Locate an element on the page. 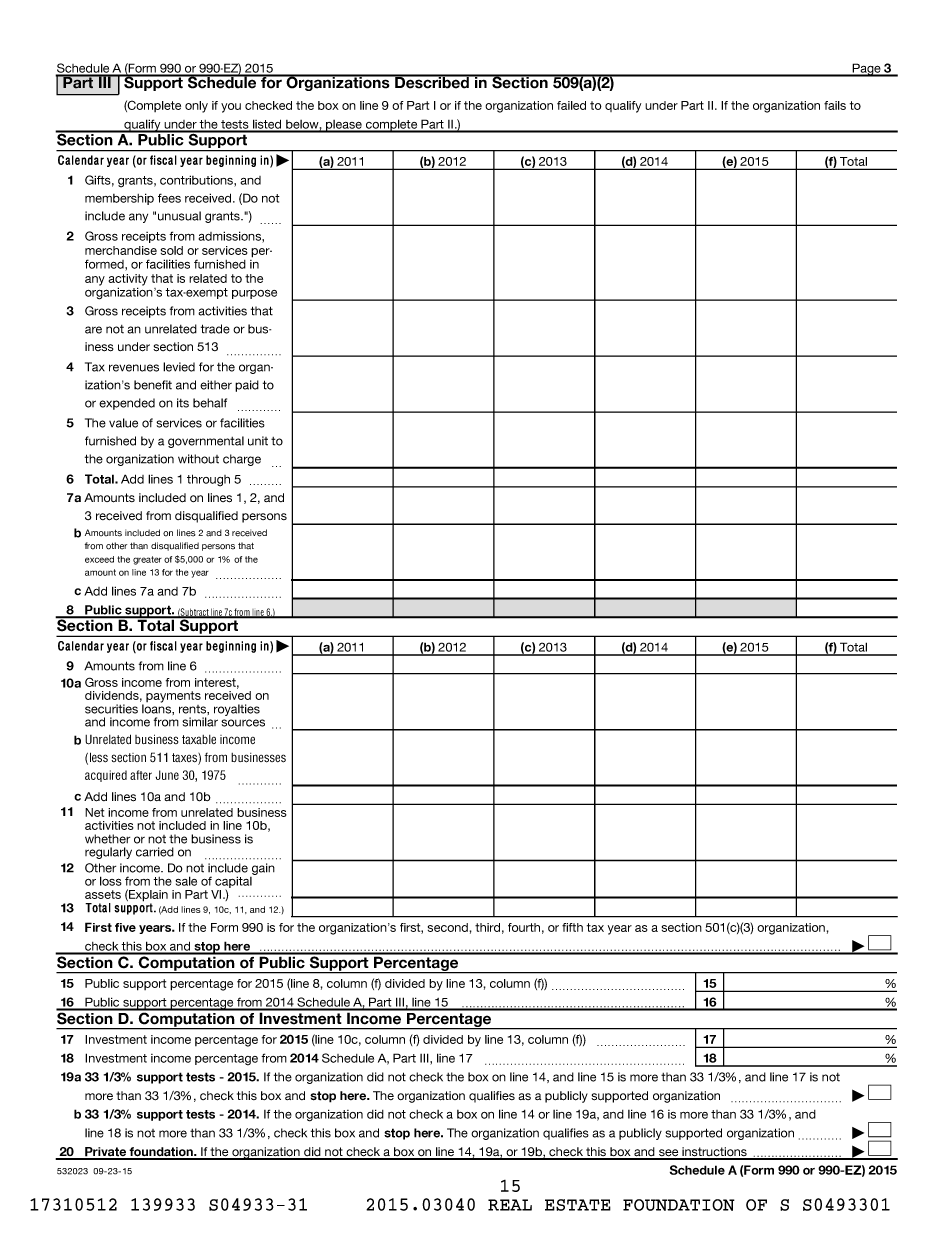  only is located at coordinates (196, 107).
